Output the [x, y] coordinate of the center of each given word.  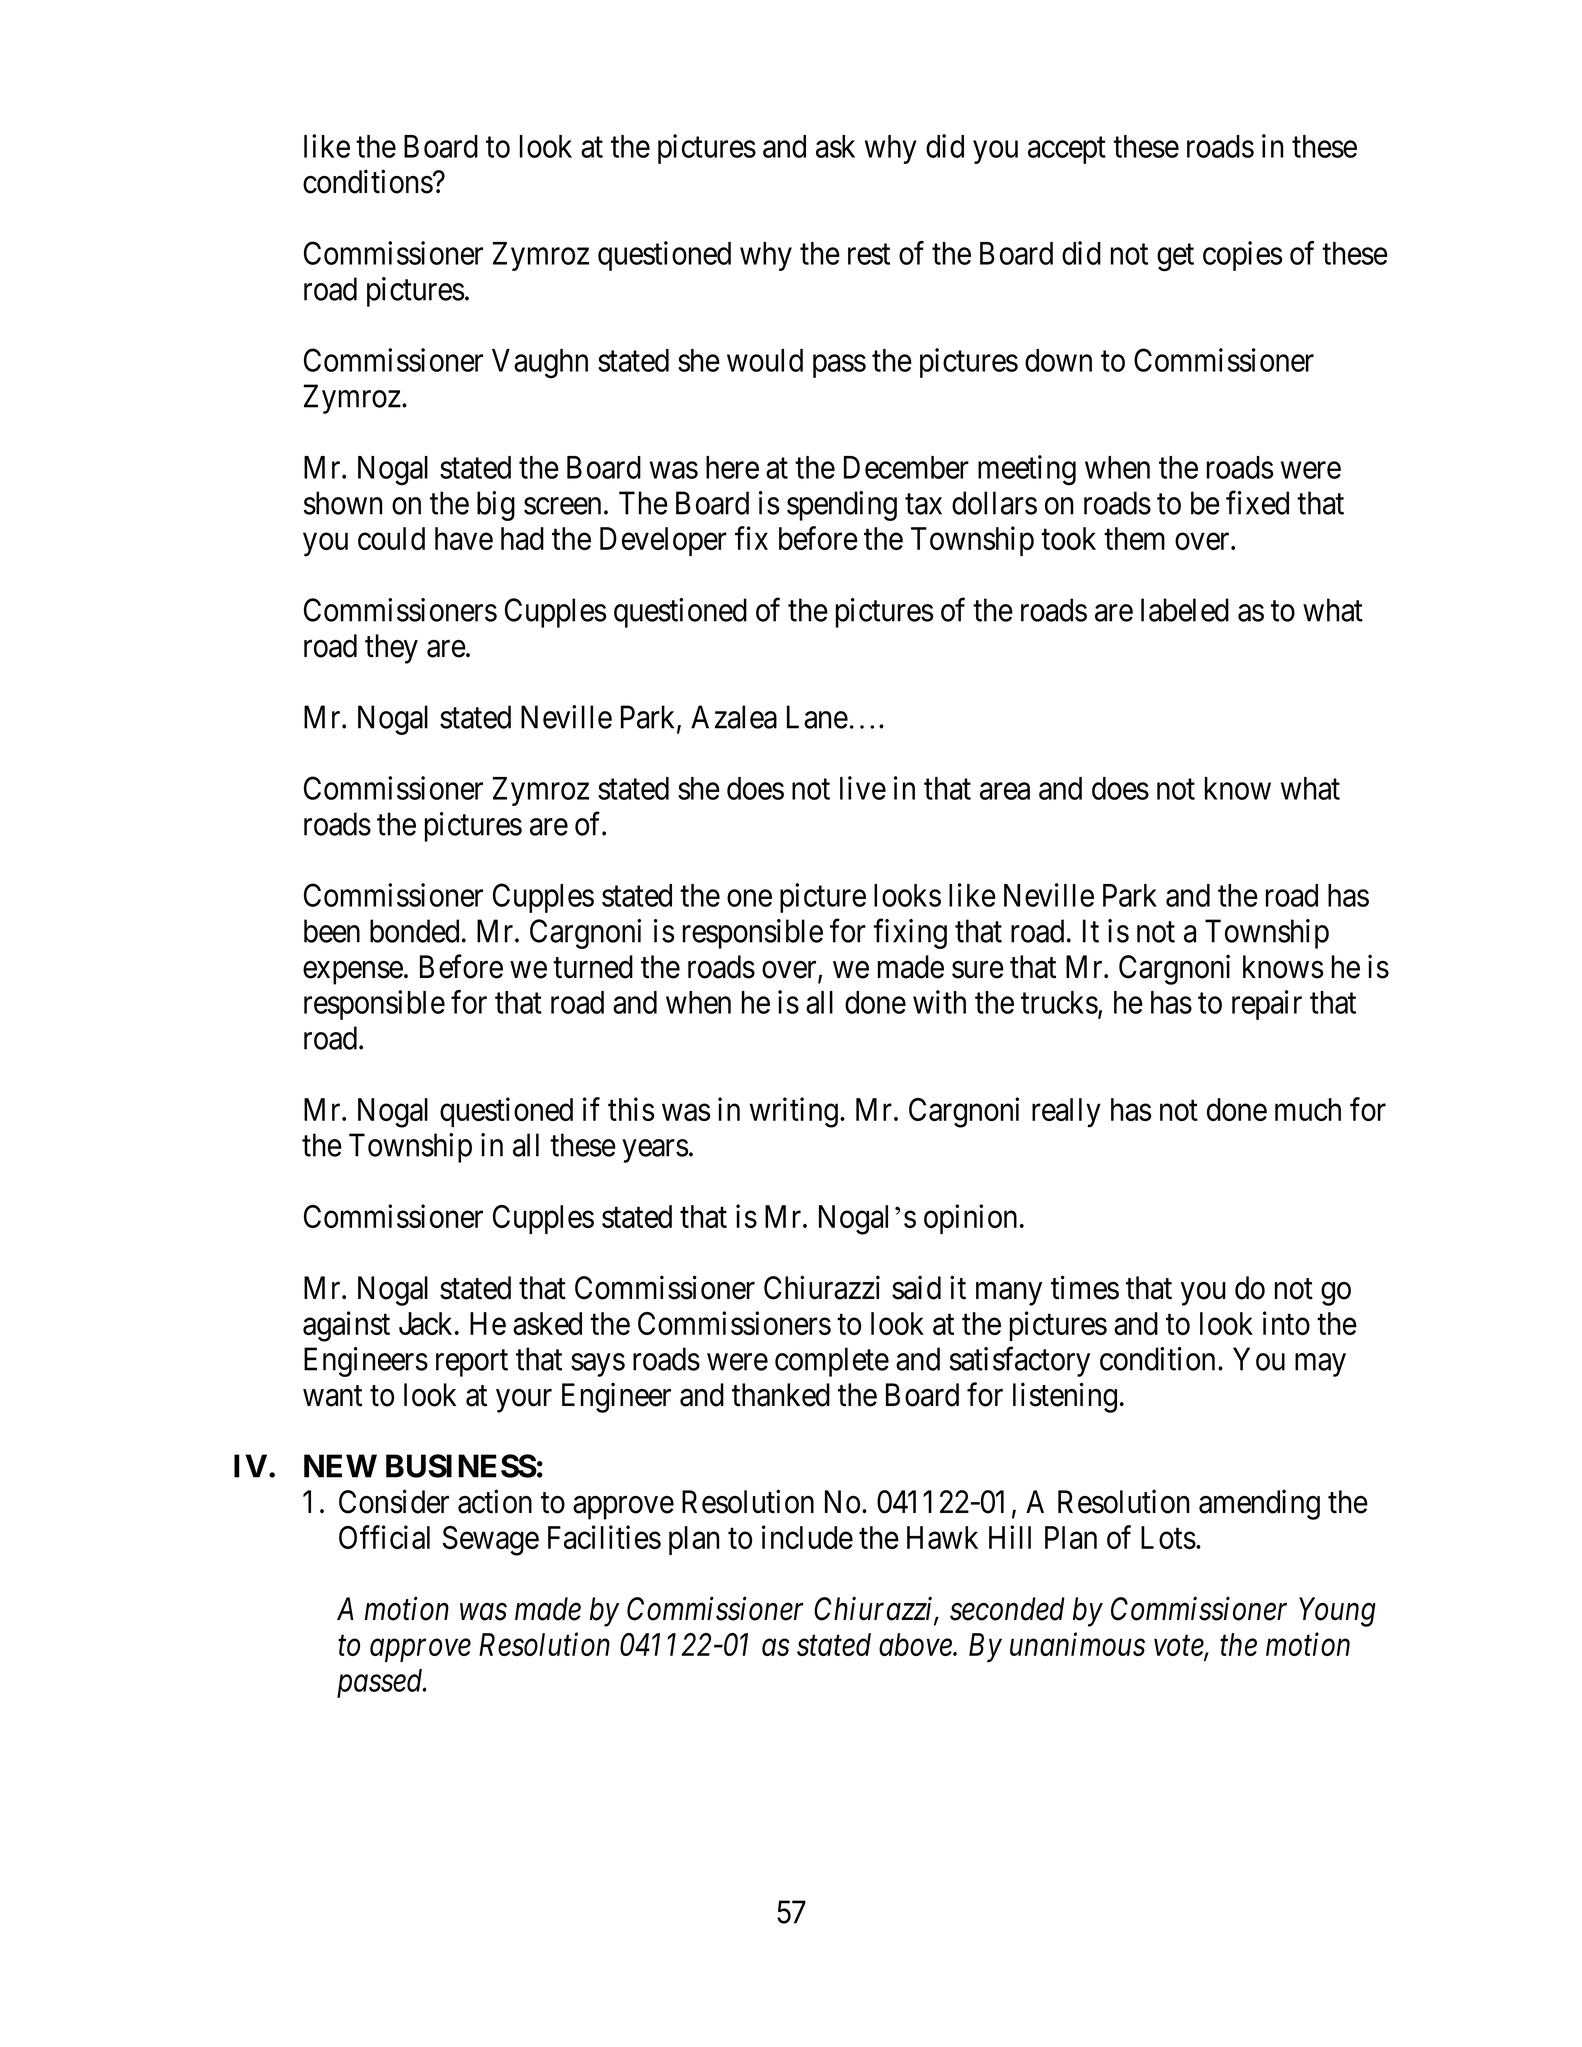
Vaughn [540, 364]
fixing [910, 934]
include [807, 1537]
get [1175, 258]
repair [1267, 1005]
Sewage [491, 1541]
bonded [414, 931]
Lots [1168, 1537]
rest [869, 254]
